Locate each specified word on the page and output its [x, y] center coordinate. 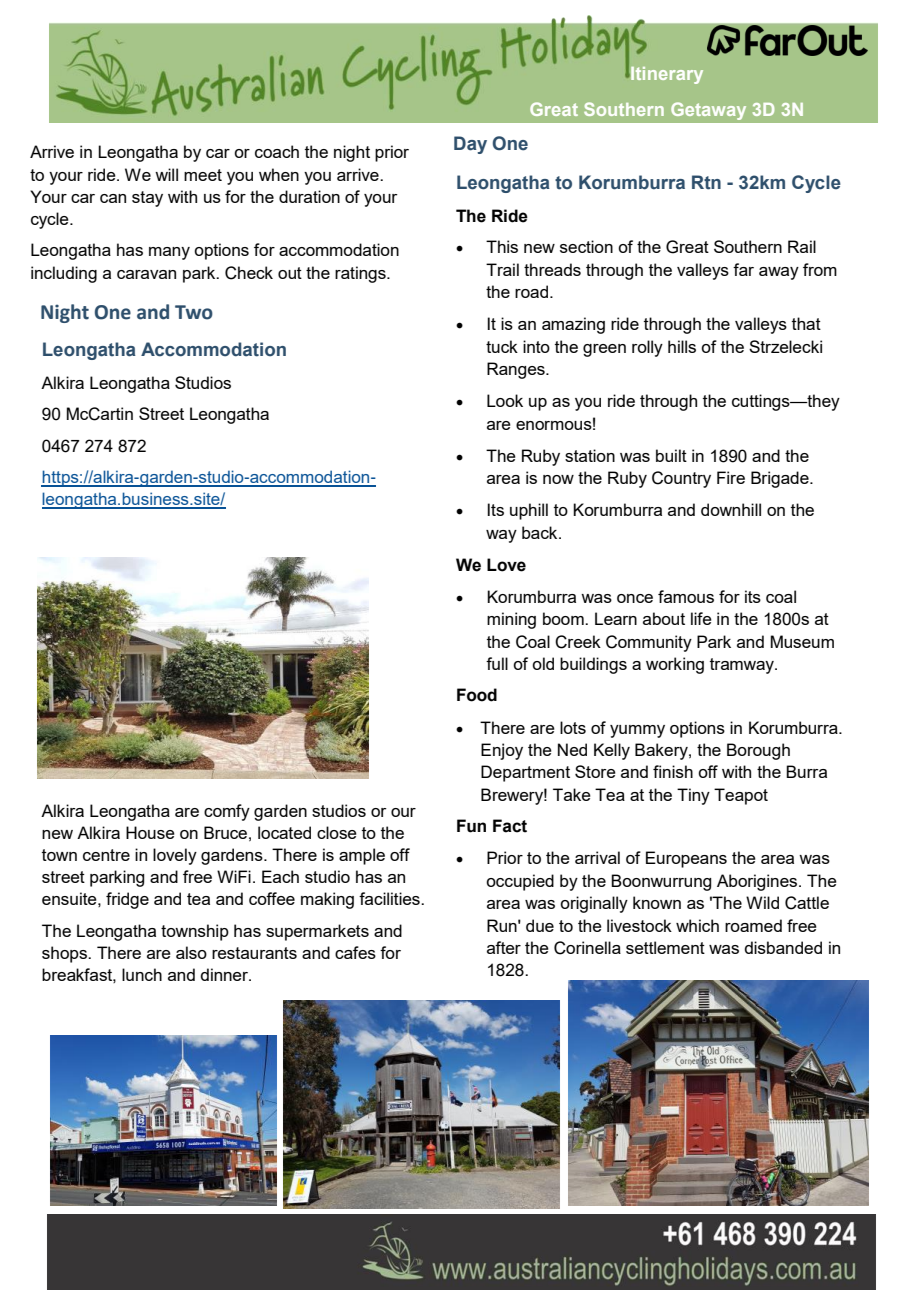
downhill [731, 509]
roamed [753, 925]
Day [470, 145]
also [191, 952]
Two [194, 312]
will [166, 174]
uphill [529, 511]
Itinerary [666, 75]
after [504, 947]
